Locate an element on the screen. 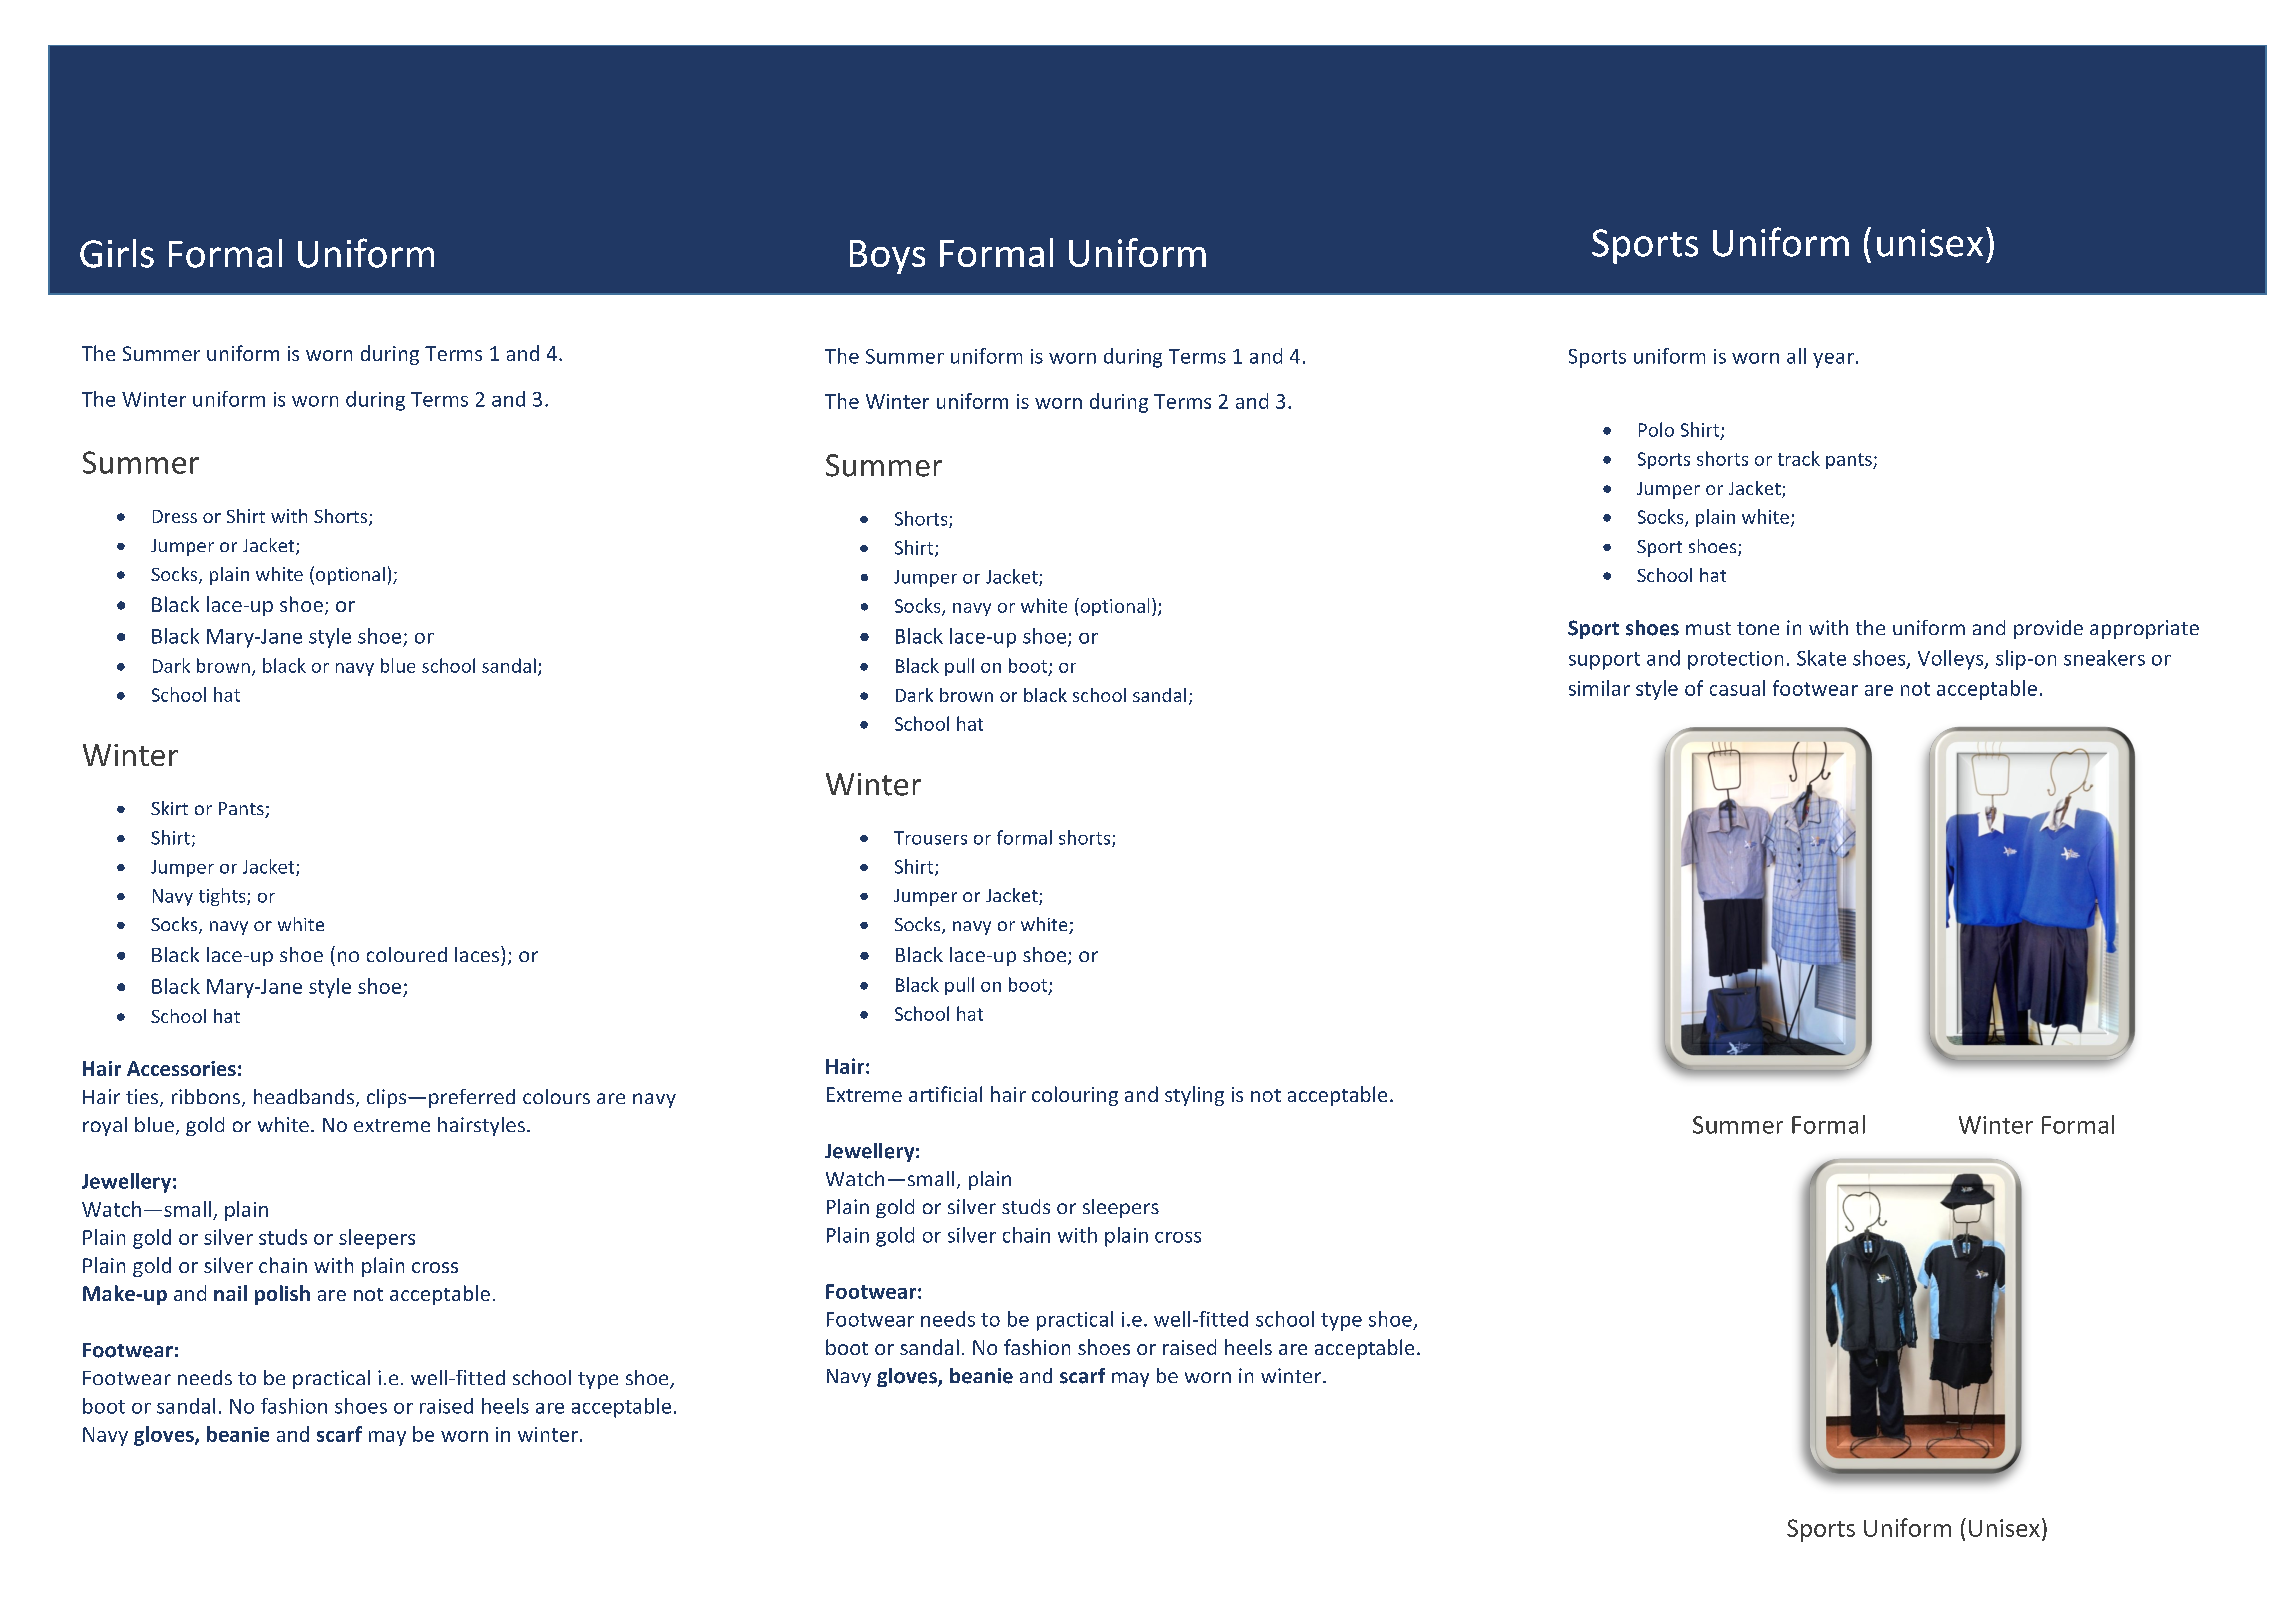 The image size is (2284, 1615). colouring is located at coordinates (1075, 1096).
